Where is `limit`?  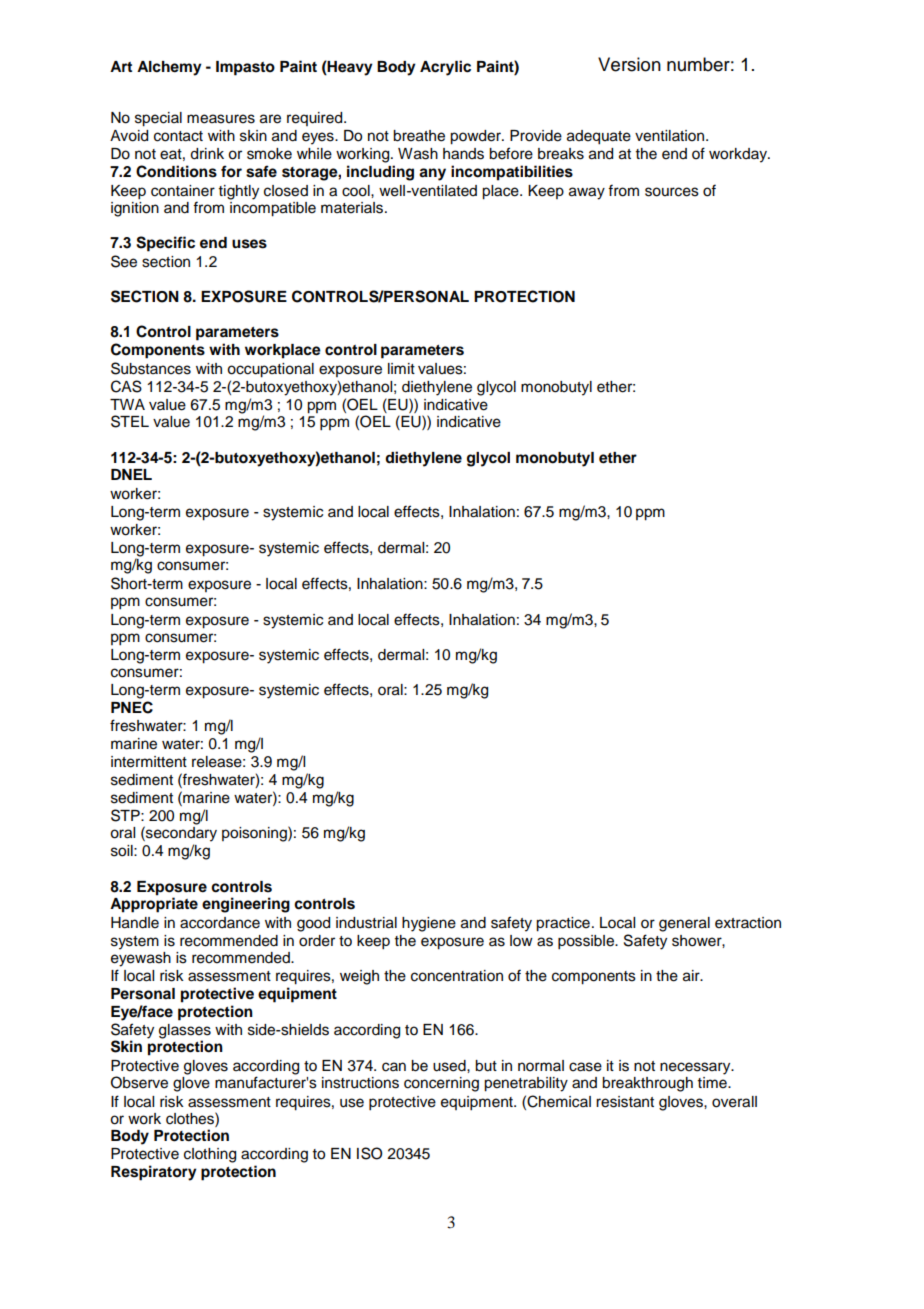
limit is located at coordinates (401, 368).
